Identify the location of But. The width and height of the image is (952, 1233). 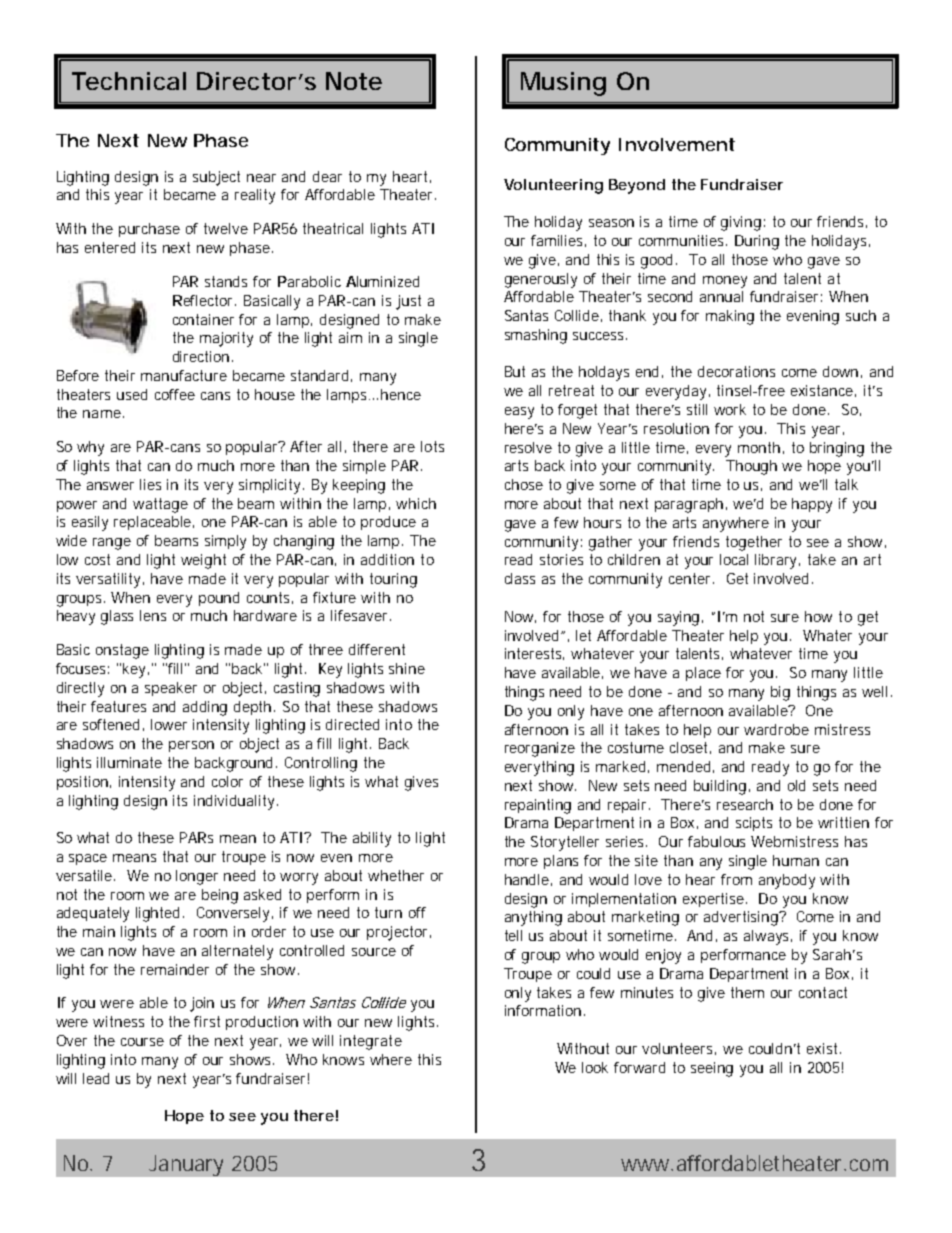
(515, 371).
